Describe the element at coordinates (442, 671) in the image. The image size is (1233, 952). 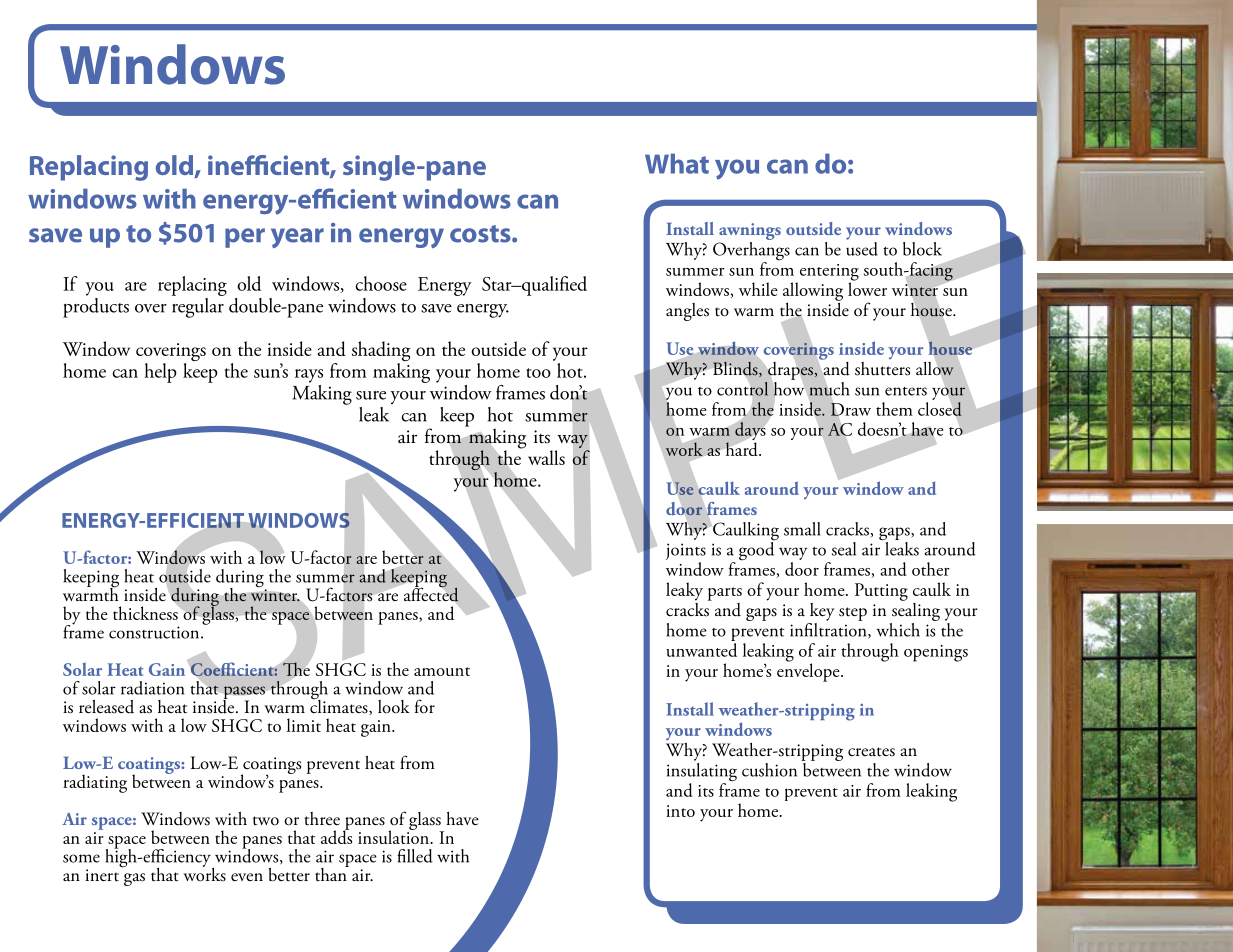
I see `amount` at that location.
